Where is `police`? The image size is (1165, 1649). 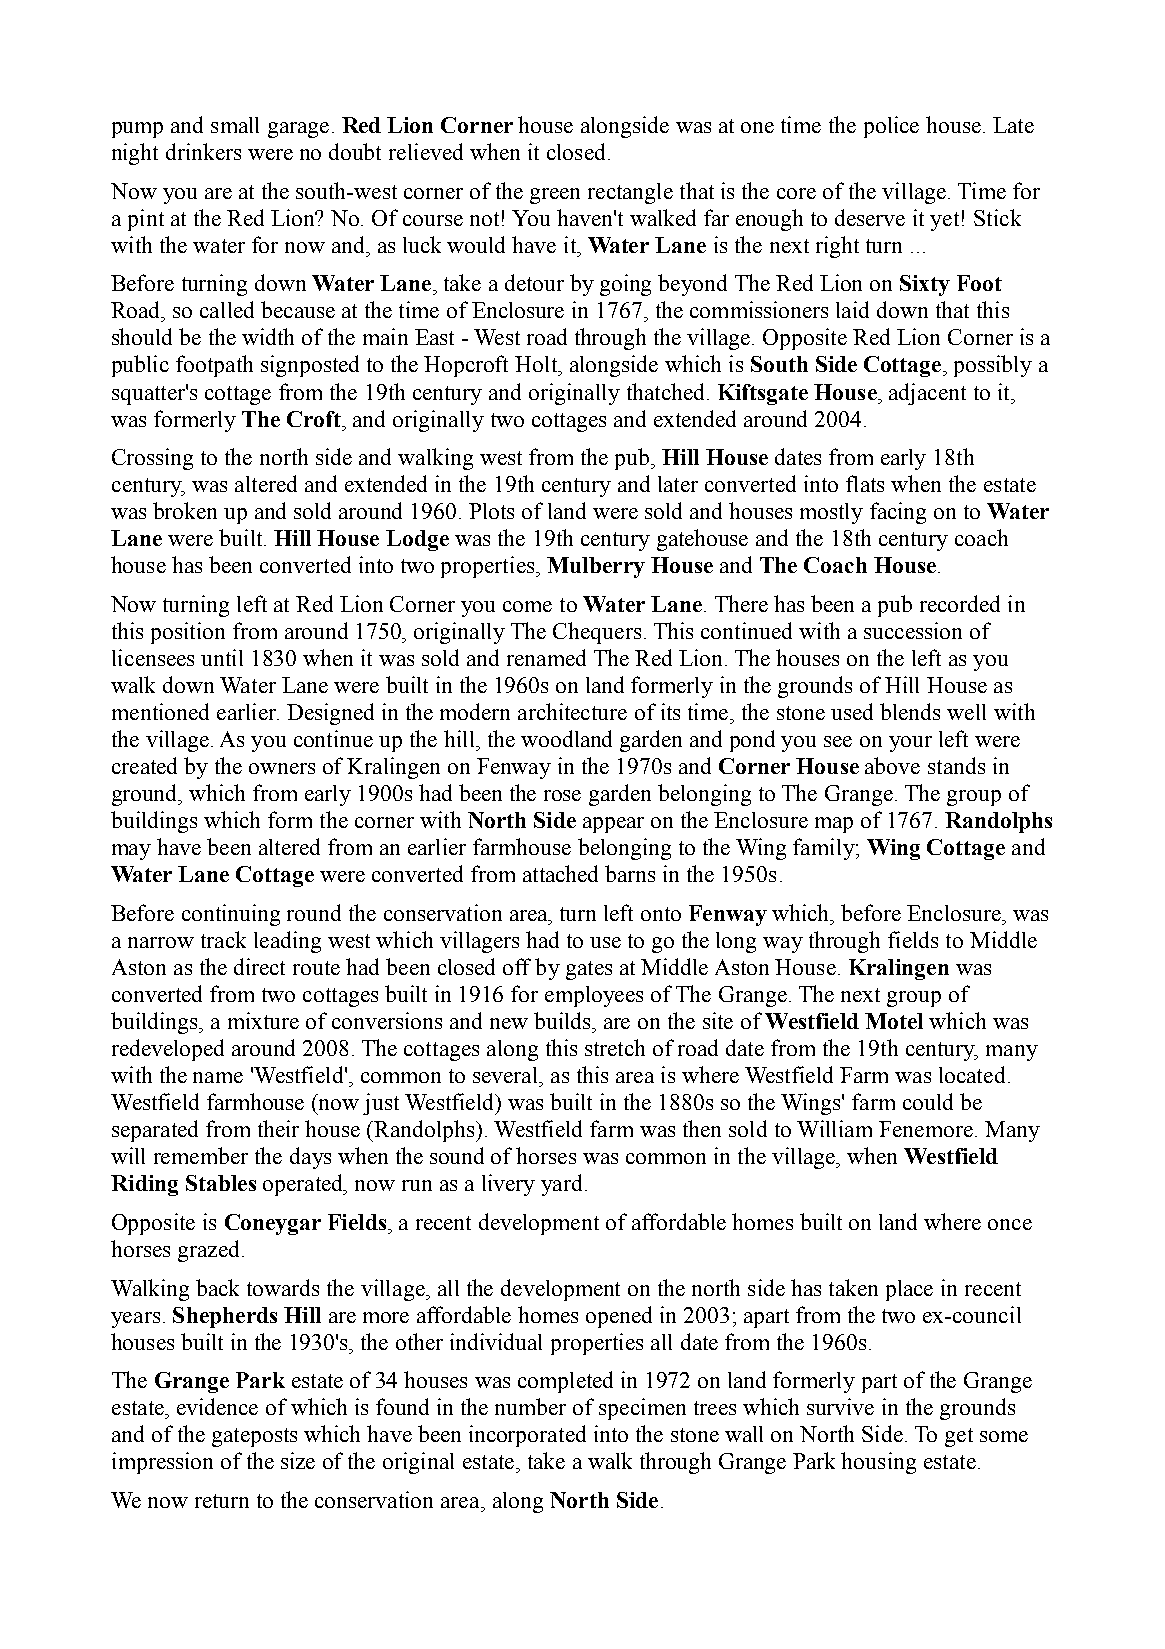
police is located at coordinates (891, 127).
